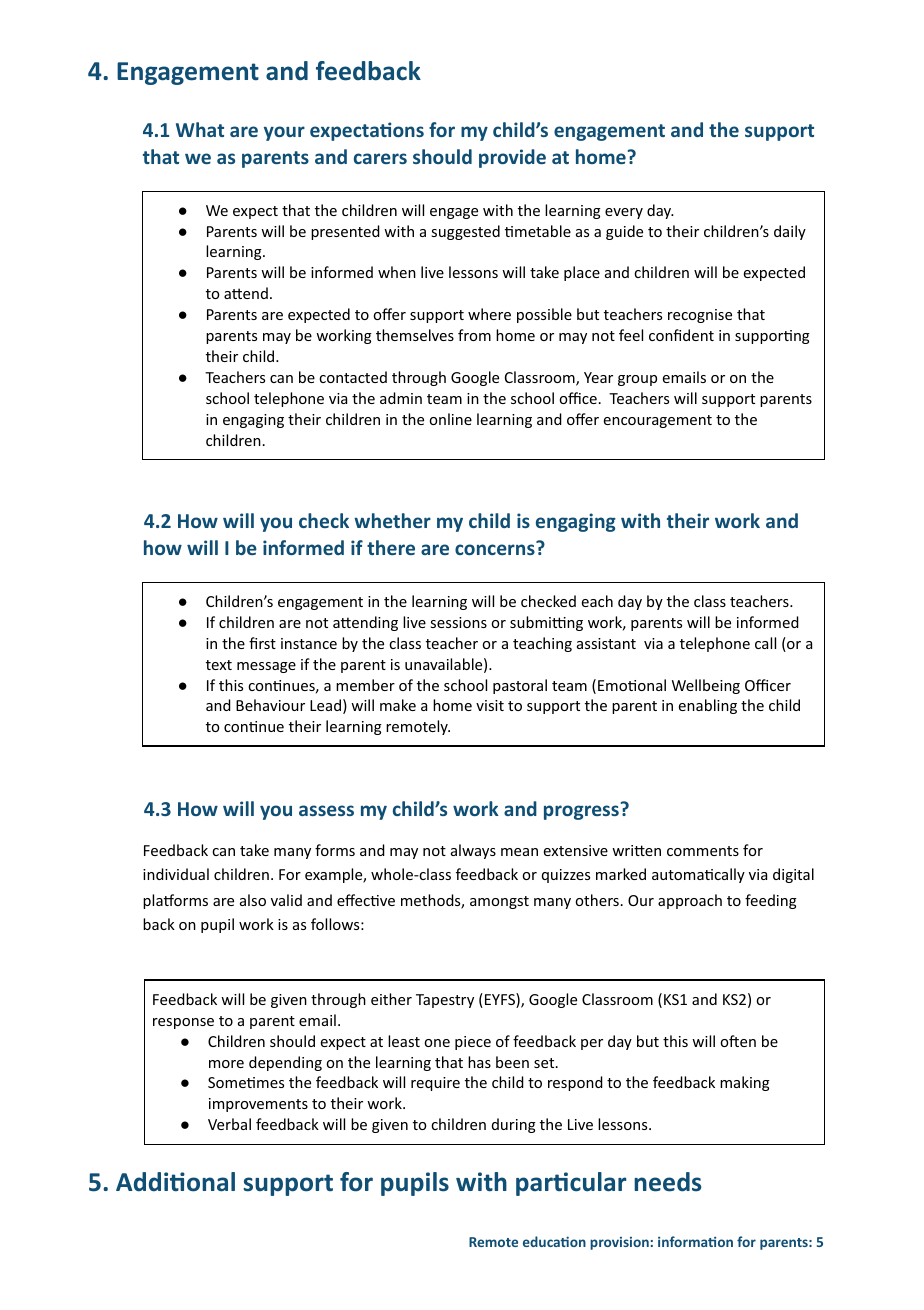 This image has height=1310, width=924. What do you see at coordinates (143, 1182) in the image?
I see `Addi` at bounding box center [143, 1182].
